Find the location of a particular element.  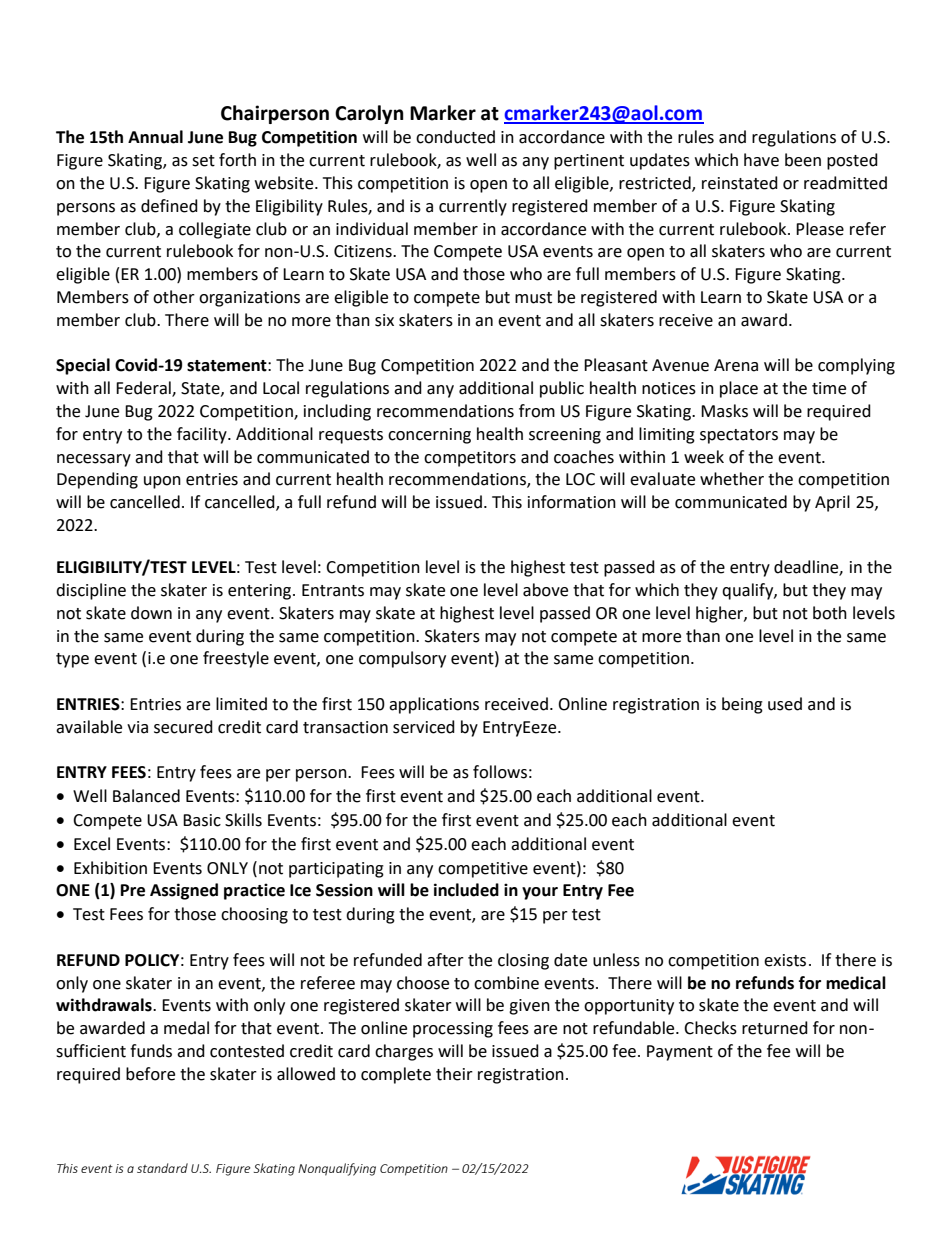

upon is located at coordinates (162, 482).
